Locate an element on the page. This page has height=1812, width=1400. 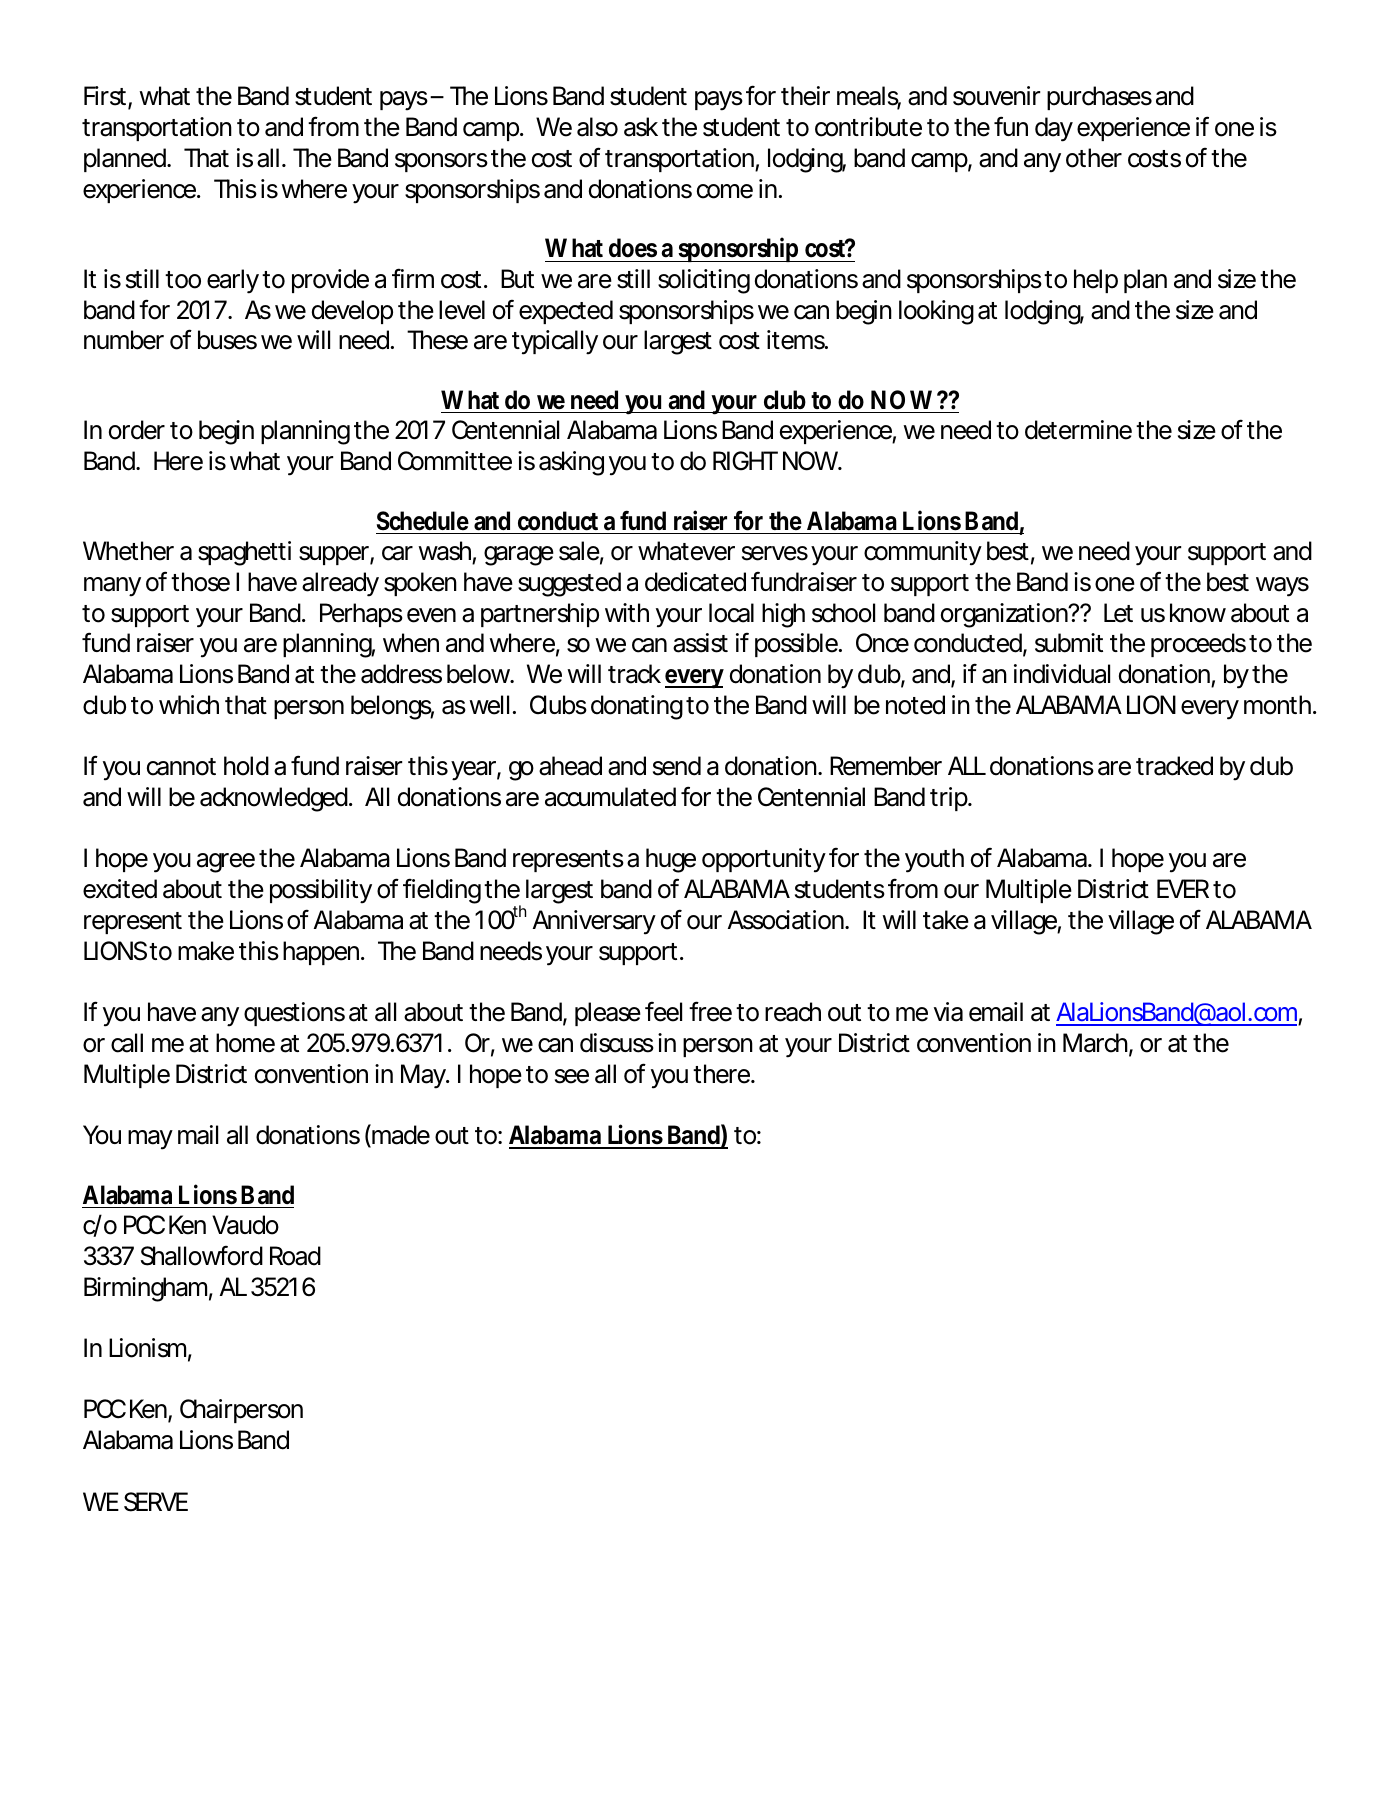
items is located at coordinates (797, 340).
